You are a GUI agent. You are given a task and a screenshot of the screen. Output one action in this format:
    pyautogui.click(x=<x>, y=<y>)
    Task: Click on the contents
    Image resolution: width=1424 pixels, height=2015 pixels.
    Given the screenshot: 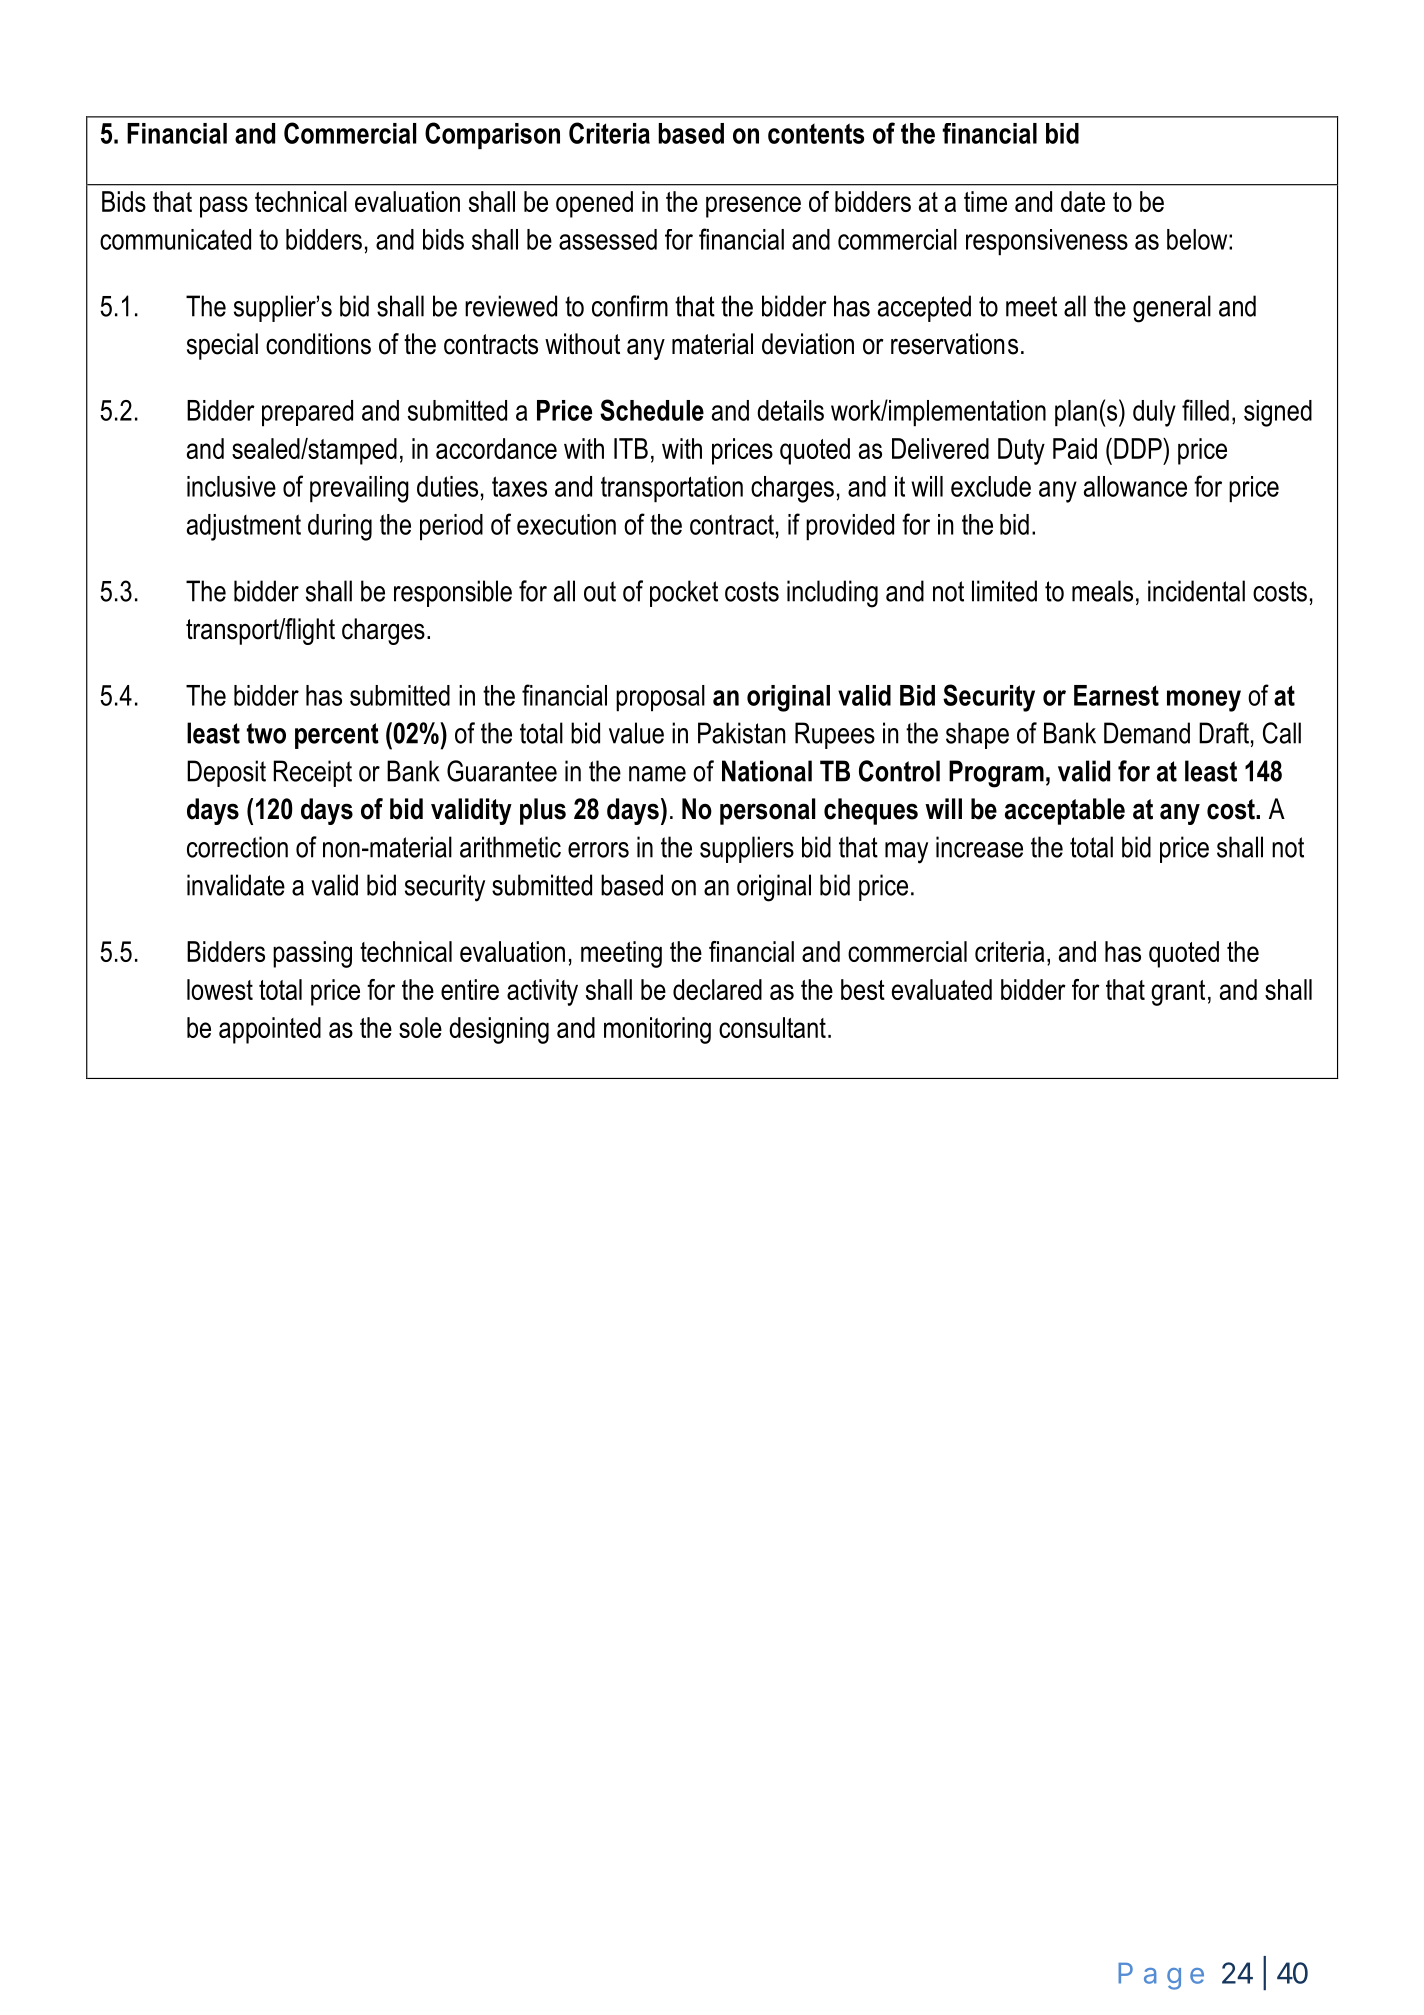 What is the action you would take?
    pyautogui.click(x=816, y=133)
